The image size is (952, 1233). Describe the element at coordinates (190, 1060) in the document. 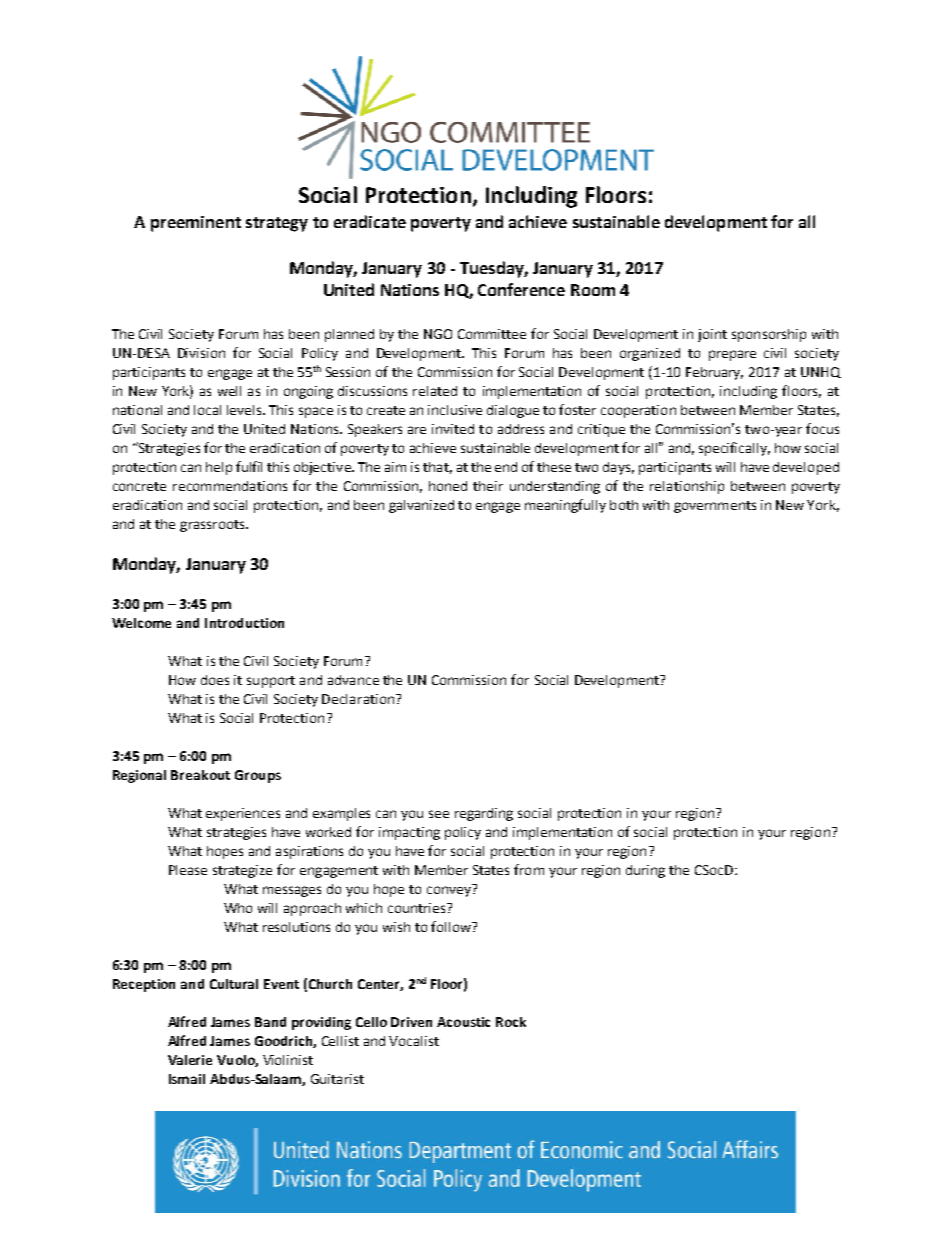

I see `Valerie` at that location.
